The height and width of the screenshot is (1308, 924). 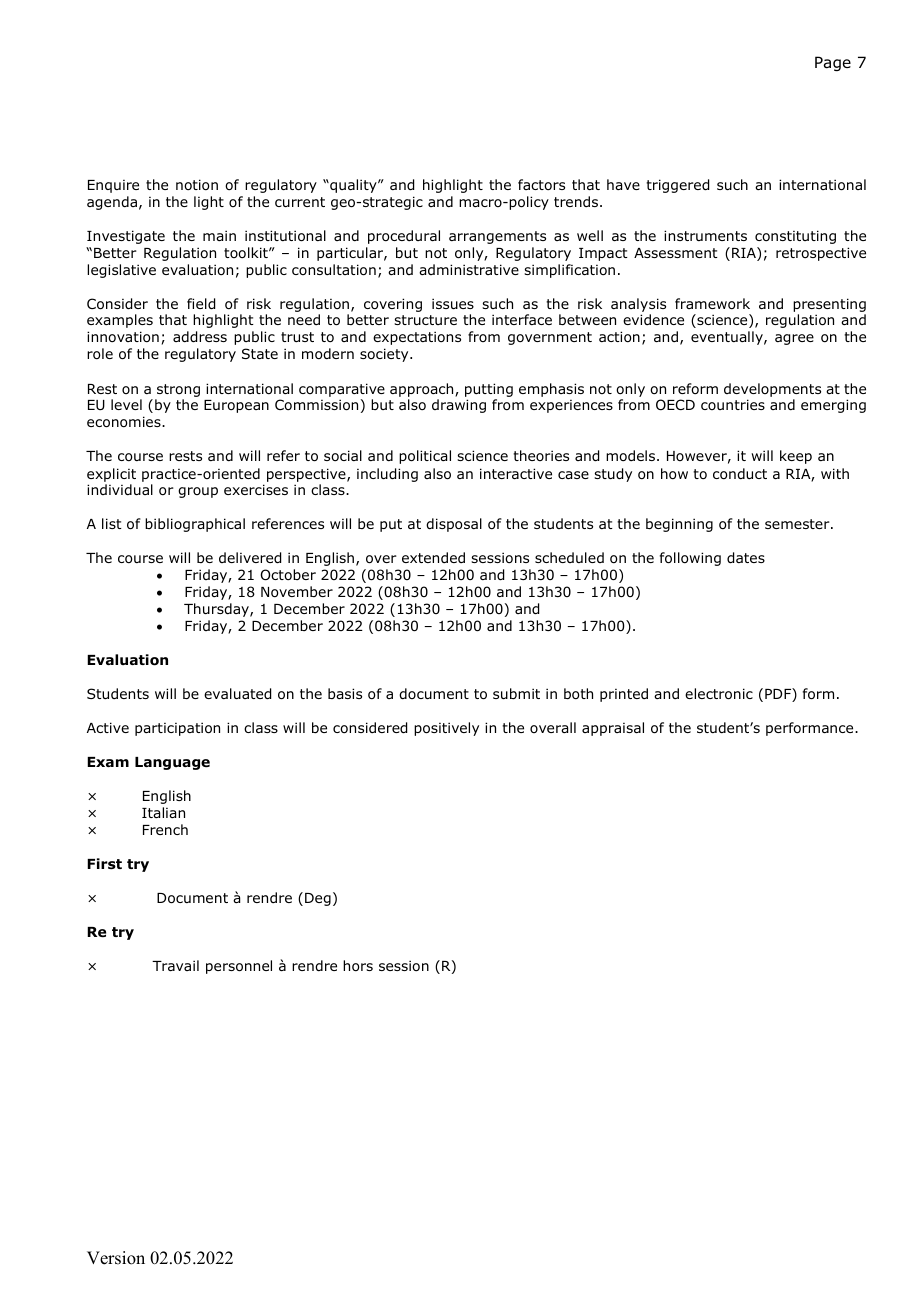 I want to click on notion, so click(x=197, y=185).
